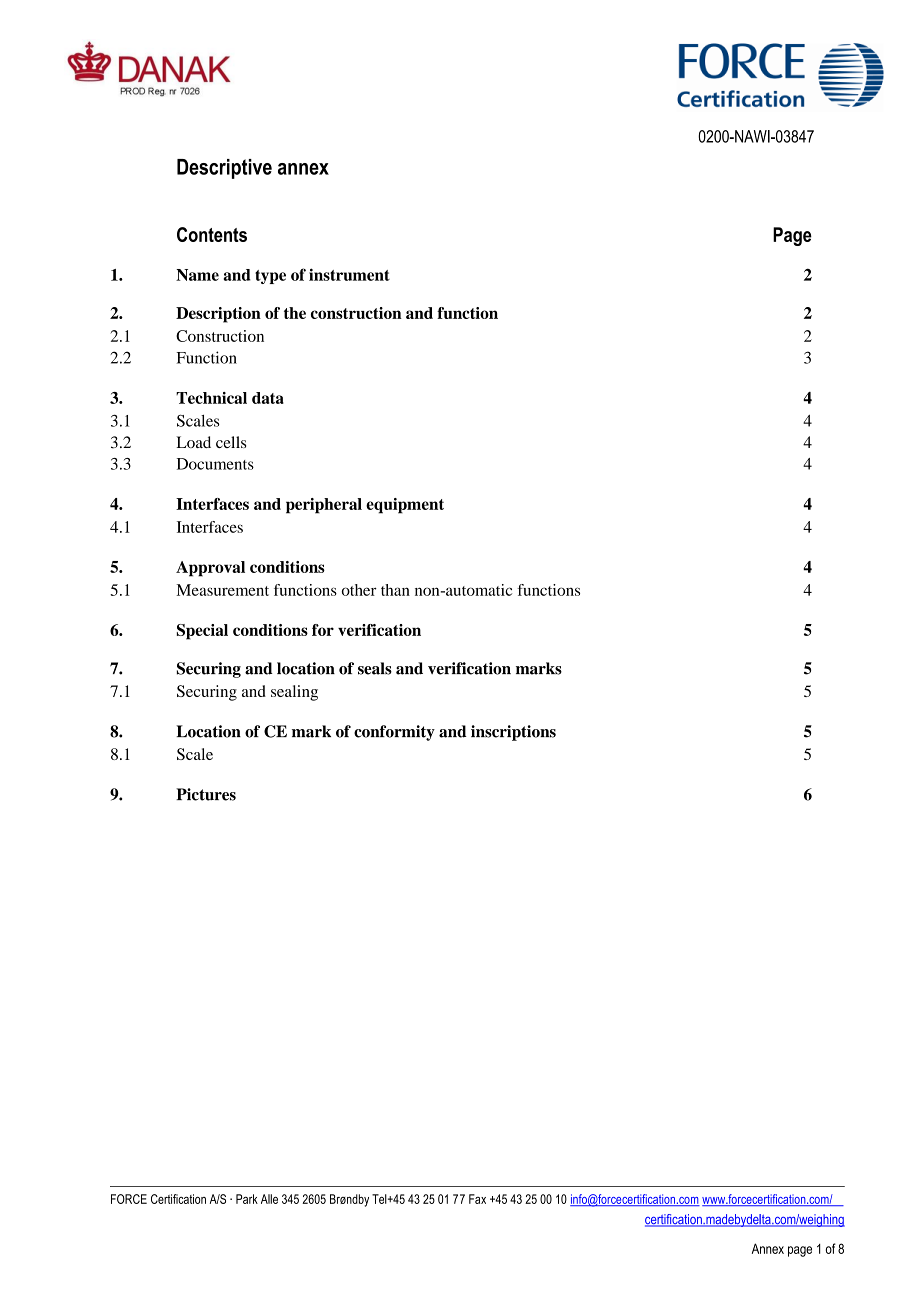 This image has height=1308, width=924. What do you see at coordinates (247, 1199) in the image?
I see `Park` at bounding box center [247, 1199].
